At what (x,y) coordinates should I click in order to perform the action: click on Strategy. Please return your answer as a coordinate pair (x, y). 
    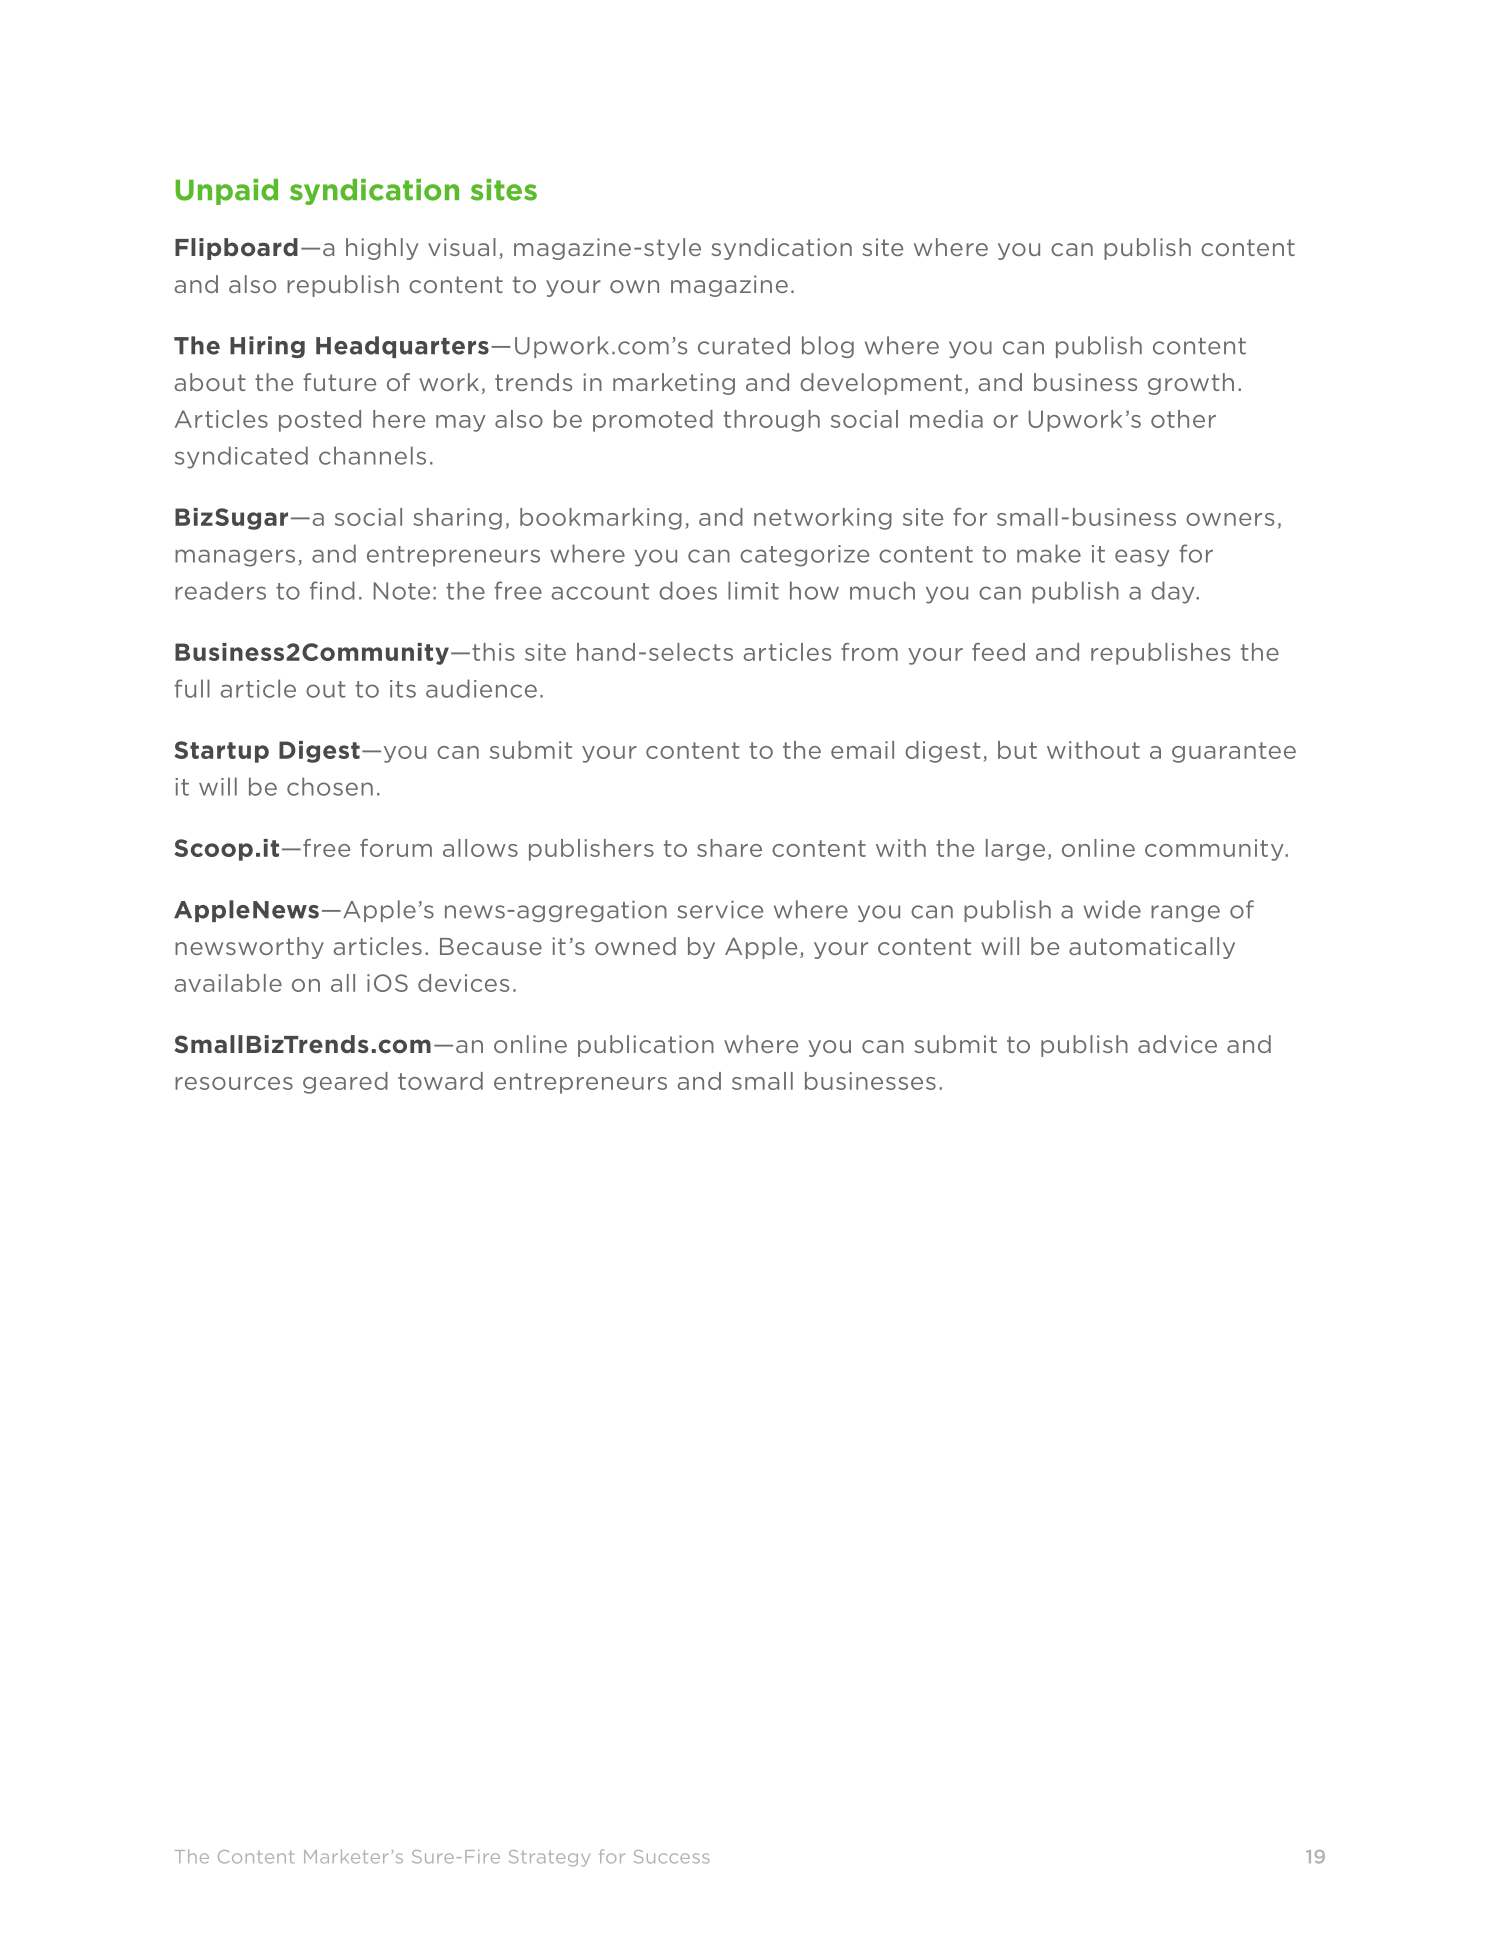
    Looking at the image, I should click on (549, 1858).
